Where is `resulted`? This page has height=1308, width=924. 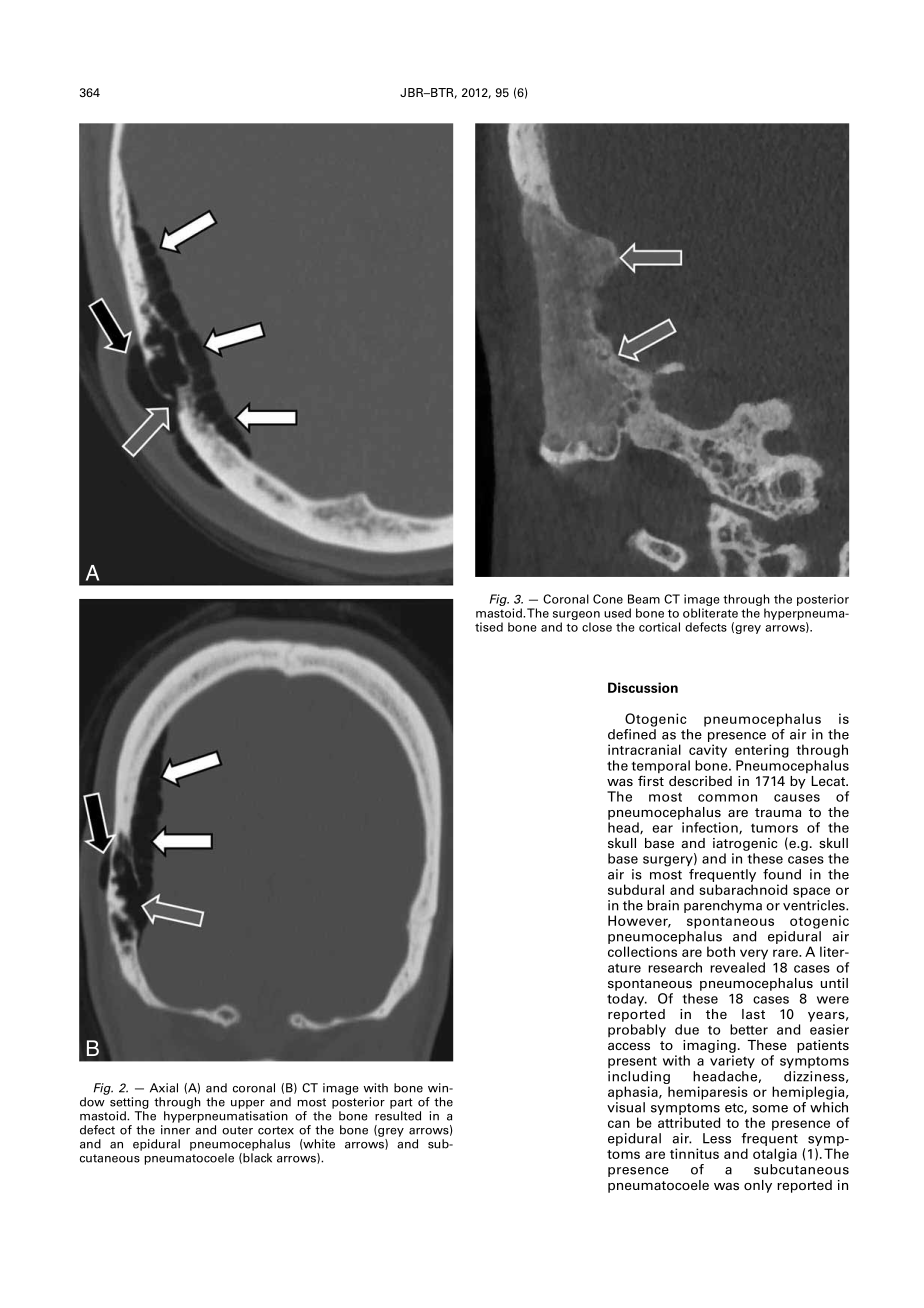
resulted is located at coordinates (398, 1116).
